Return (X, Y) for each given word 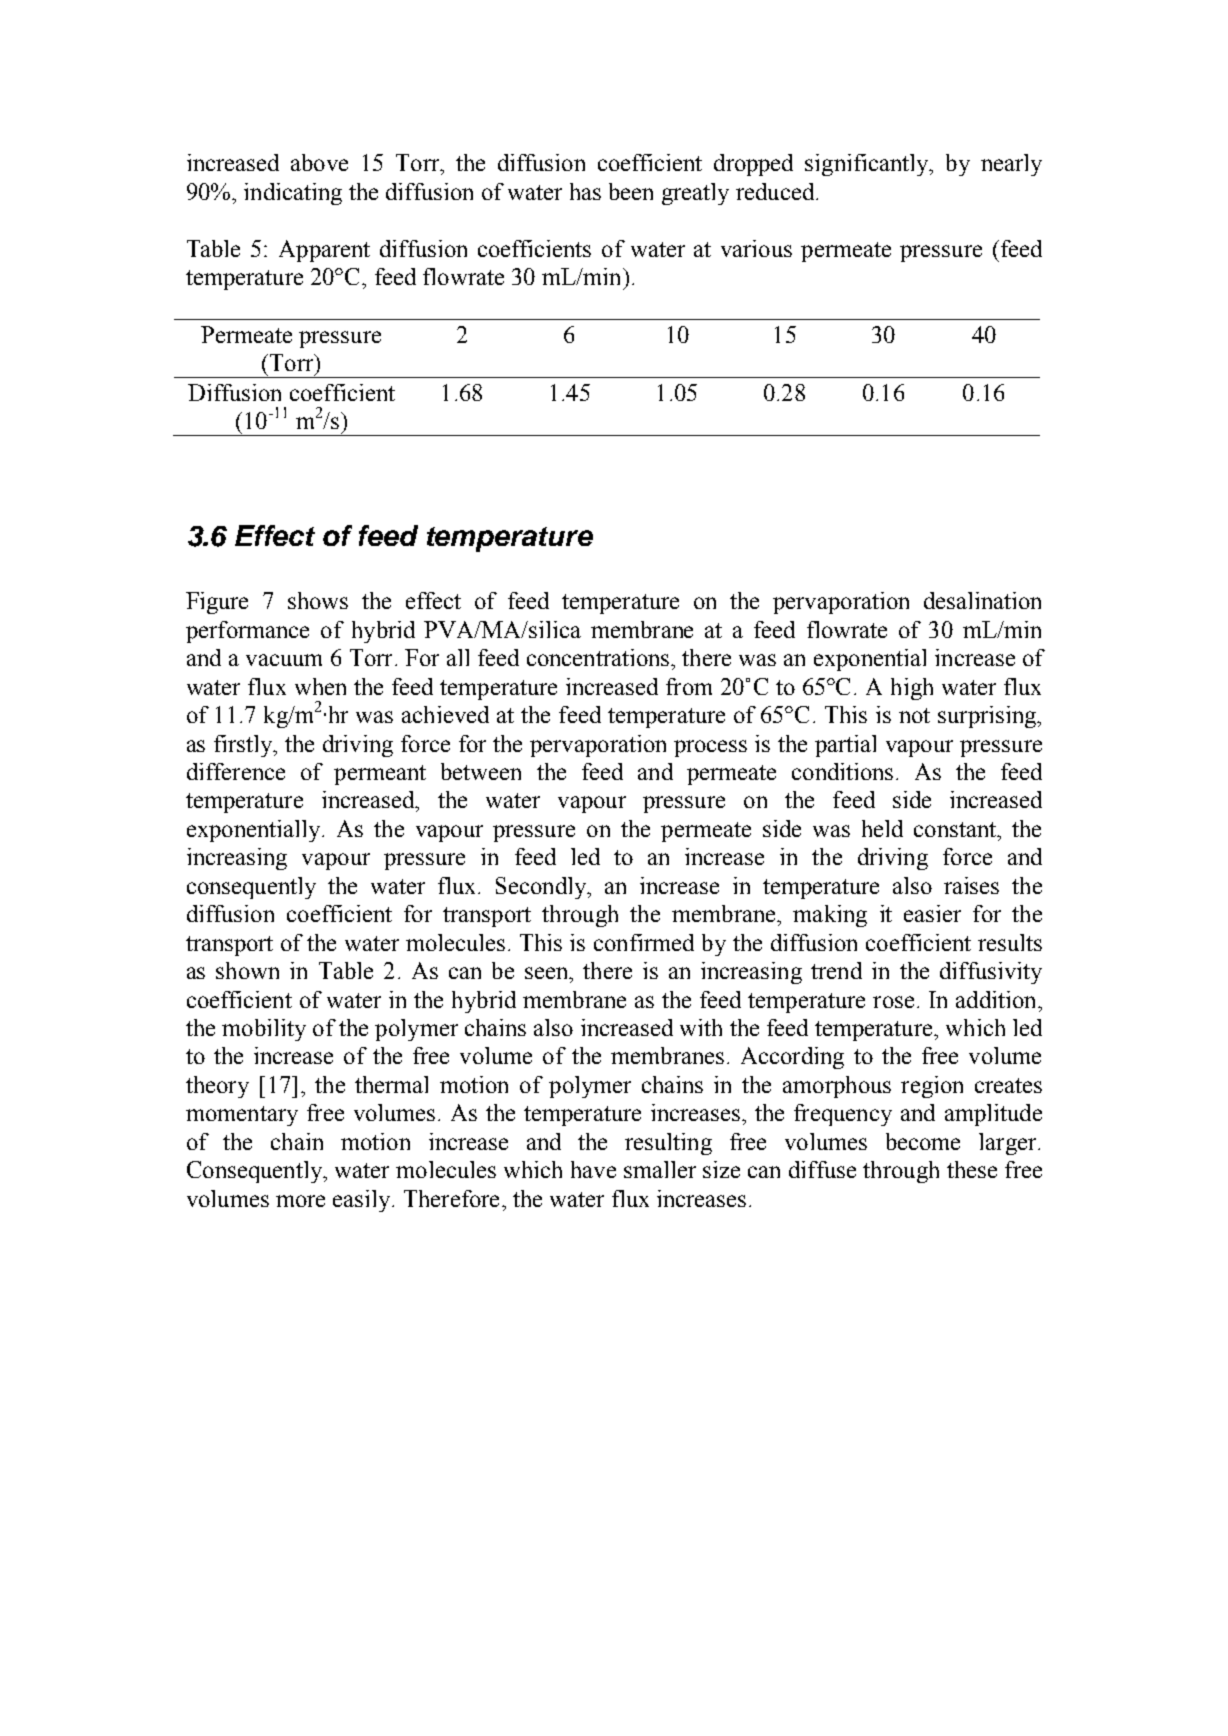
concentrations (599, 657)
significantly (868, 165)
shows (318, 600)
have (593, 1169)
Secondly (542, 888)
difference (236, 771)
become (923, 1141)
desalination (982, 600)
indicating (293, 194)
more (300, 1201)
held (882, 828)
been (631, 191)
